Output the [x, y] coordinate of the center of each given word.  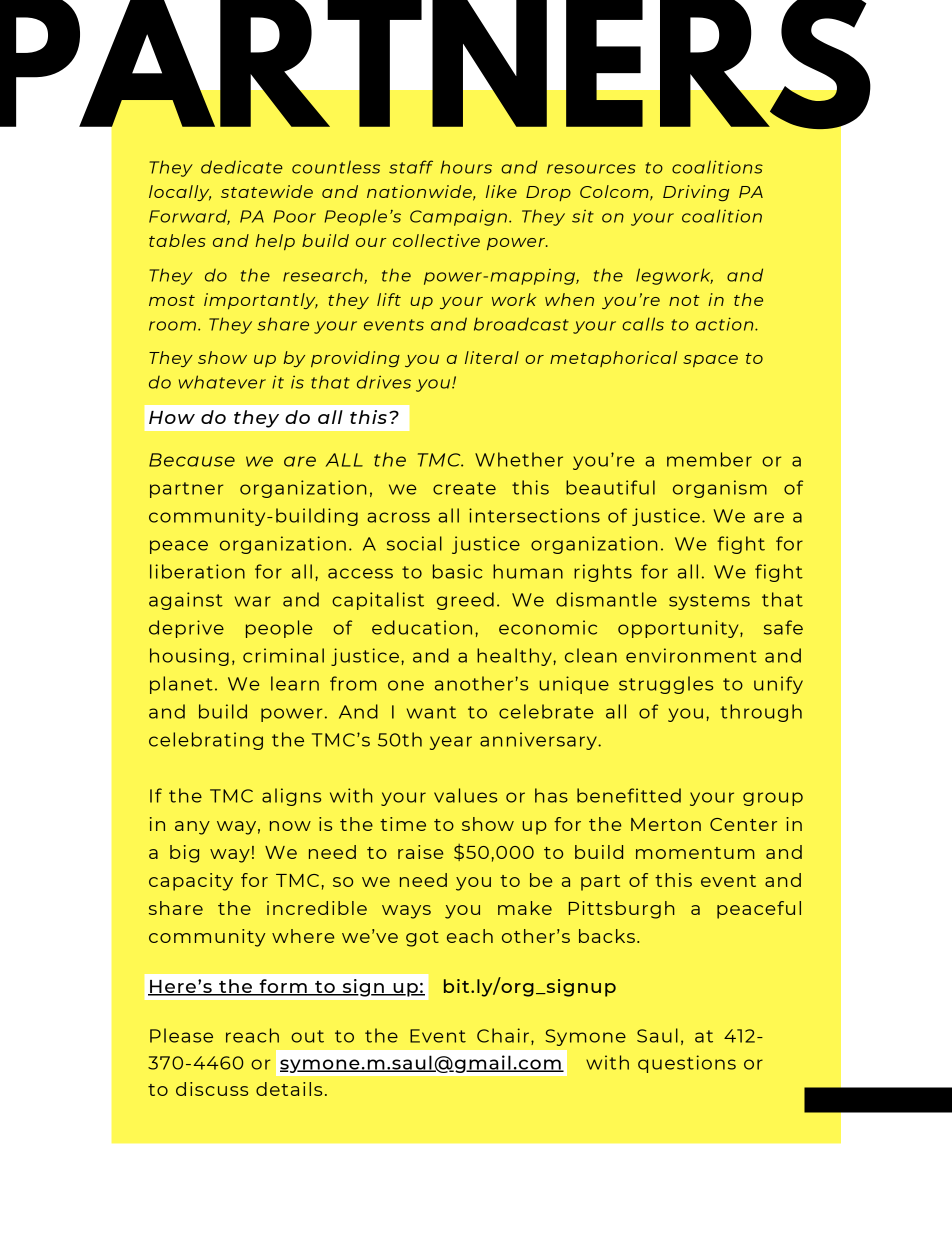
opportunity [679, 629]
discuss [212, 1089]
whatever [222, 382]
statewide [267, 191]
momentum [695, 853]
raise [420, 852]
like [501, 191]
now [290, 826]
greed [465, 601]
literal [492, 357]
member [709, 459]
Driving [696, 193]
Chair [503, 1035]
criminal [283, 655]
